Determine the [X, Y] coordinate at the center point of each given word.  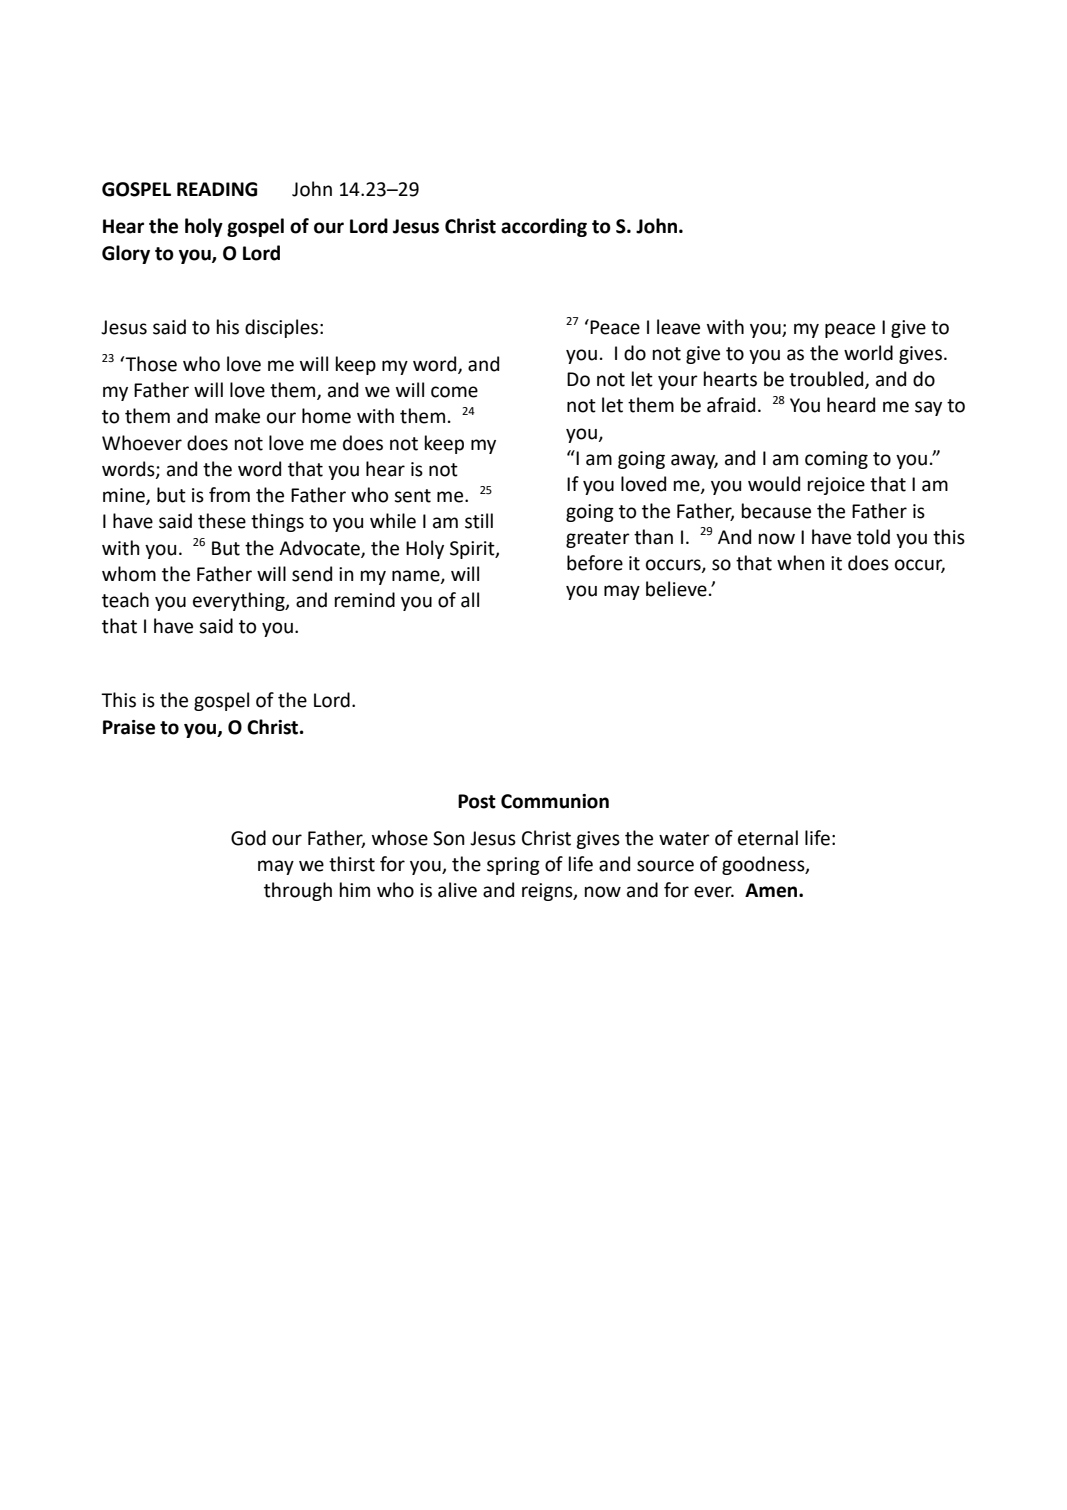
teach [125, 600]
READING [217, 189]
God [248, 838]
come [454, 392]
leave [678, 327]
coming [836, 460]
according [544, 227]
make [237, 416]
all [470, 600]
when [801, 563]
